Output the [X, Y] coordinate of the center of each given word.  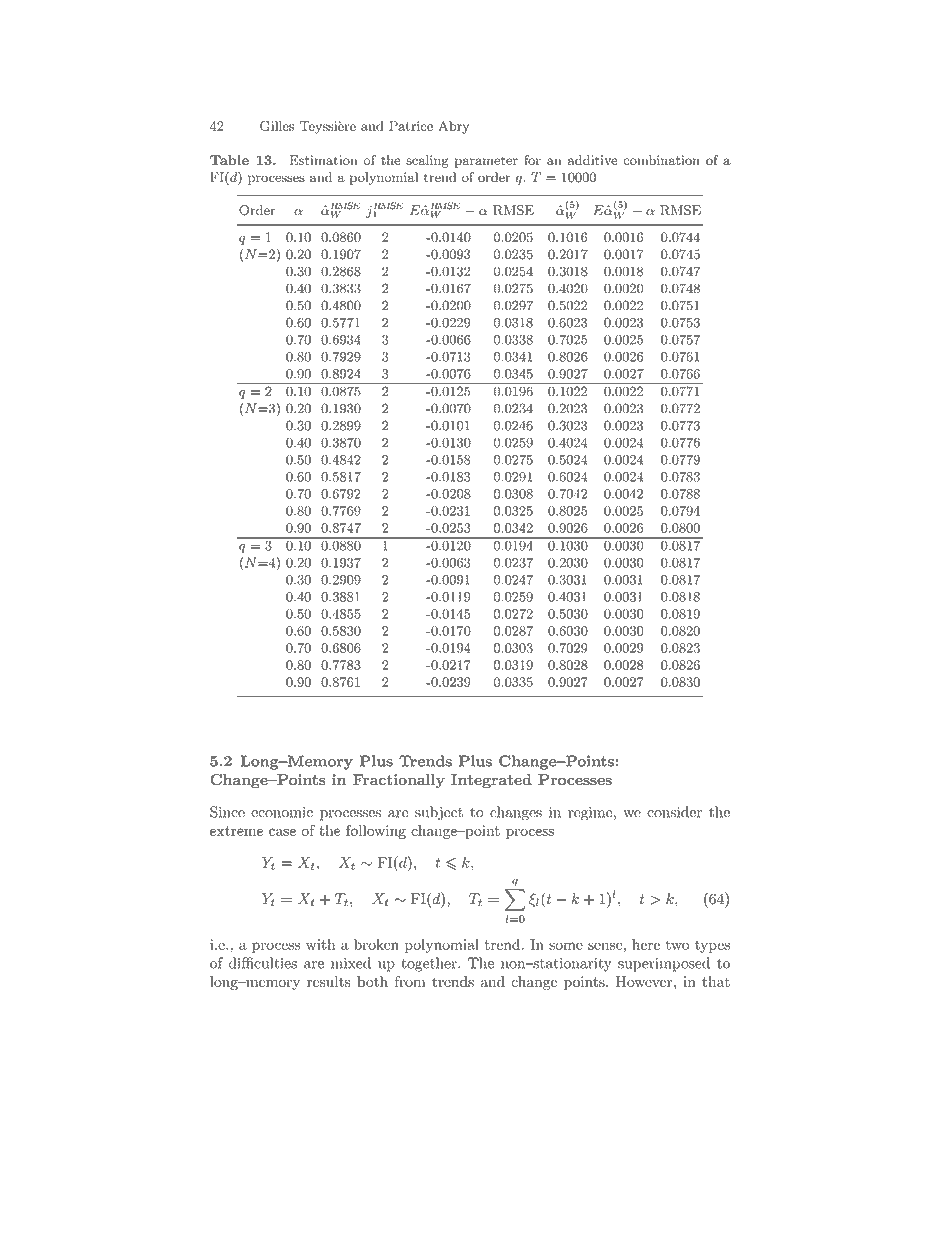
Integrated [491, 781]
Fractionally [399, 781]
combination [661, 160]
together [430, 964]
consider [674, 812]
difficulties [263, 963]
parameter [486, 162]
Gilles [277, 125]
